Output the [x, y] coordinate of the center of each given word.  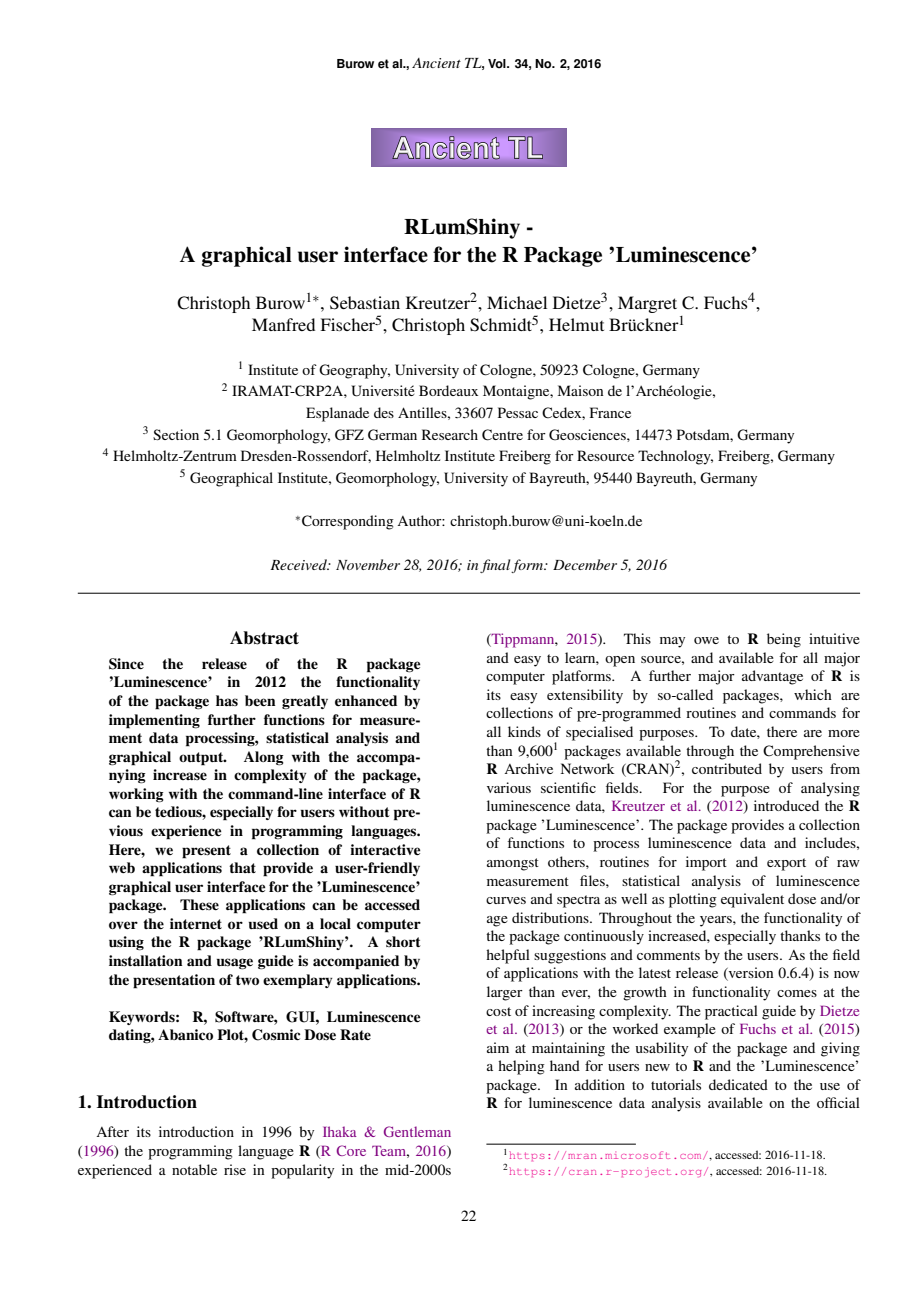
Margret [647, 304]
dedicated [738, 1084]
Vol [498, 64]
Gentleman [417, 1131]
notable [194, 1169]
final [496, 566]
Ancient [436, 63]
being [784, 640]
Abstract [264, 638]
